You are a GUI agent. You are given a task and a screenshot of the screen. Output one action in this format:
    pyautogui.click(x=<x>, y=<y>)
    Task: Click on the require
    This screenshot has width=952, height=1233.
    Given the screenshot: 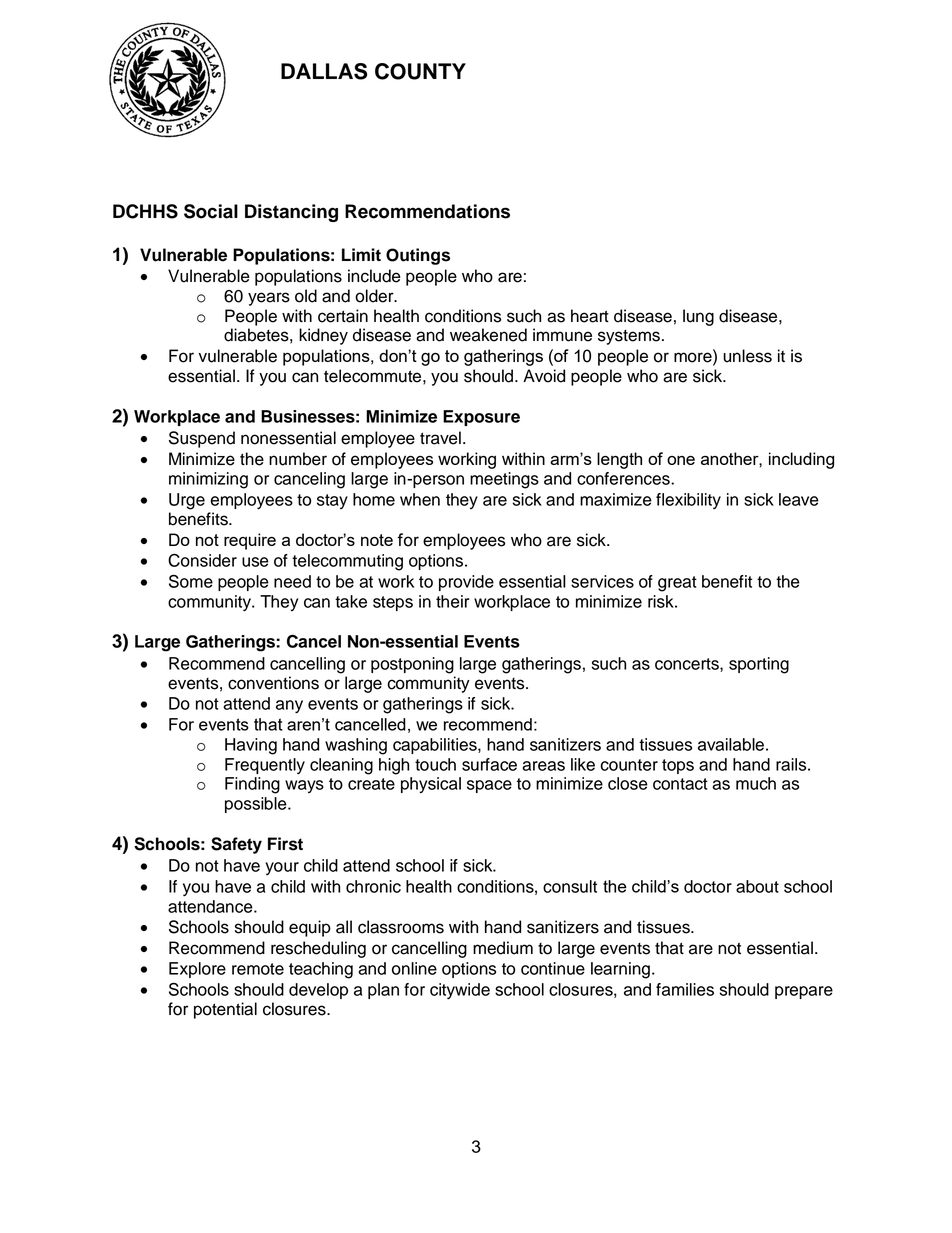 What is the action you would take?
    pyautogui.click(x=250, y=541)
